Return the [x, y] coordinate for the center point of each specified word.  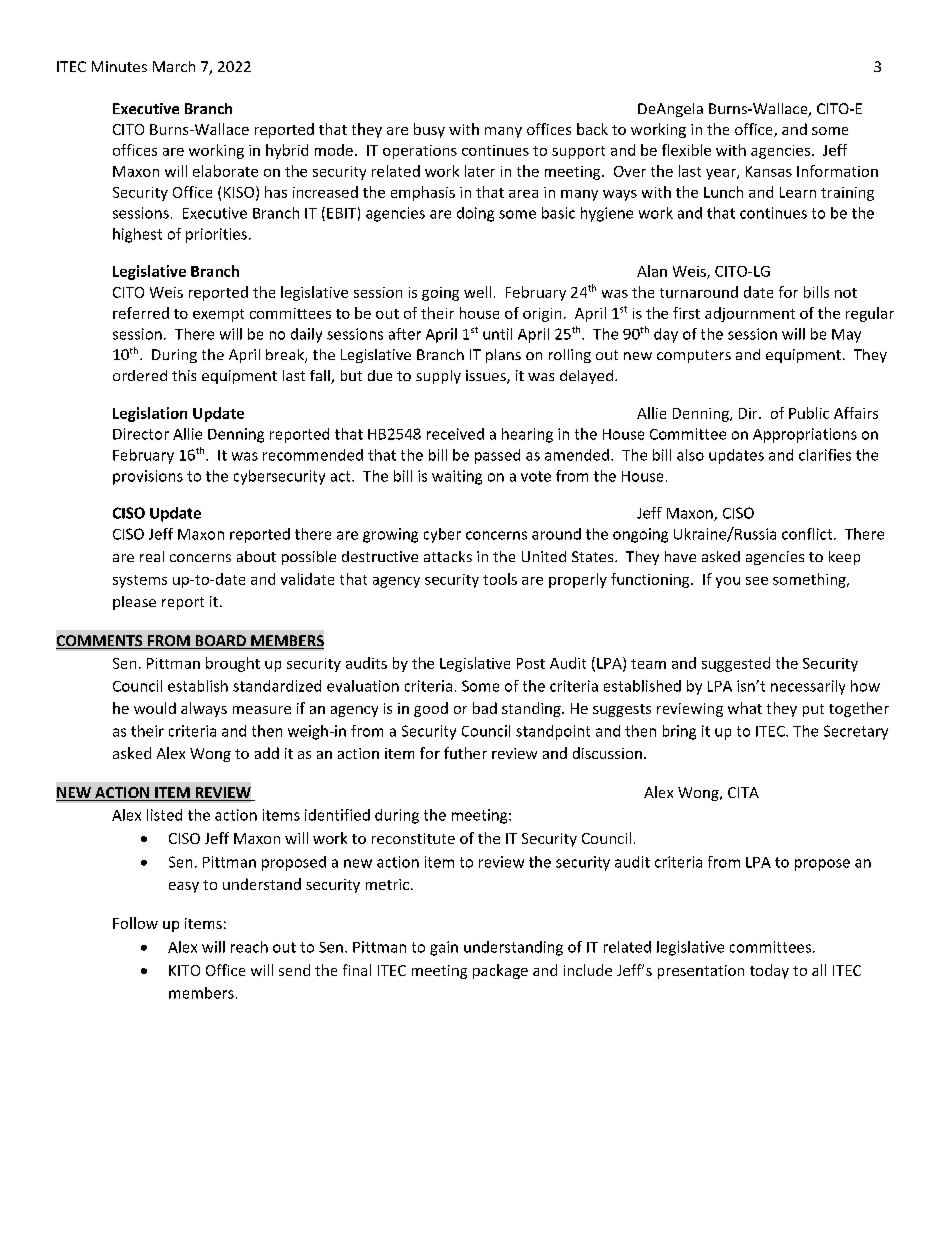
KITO [184, 970]
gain [444, 948]
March [174, 66]
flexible [686, 150]
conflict [808, 534]
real [152, 556]
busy [429, 130]
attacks [448, 556]
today [769, 971]
